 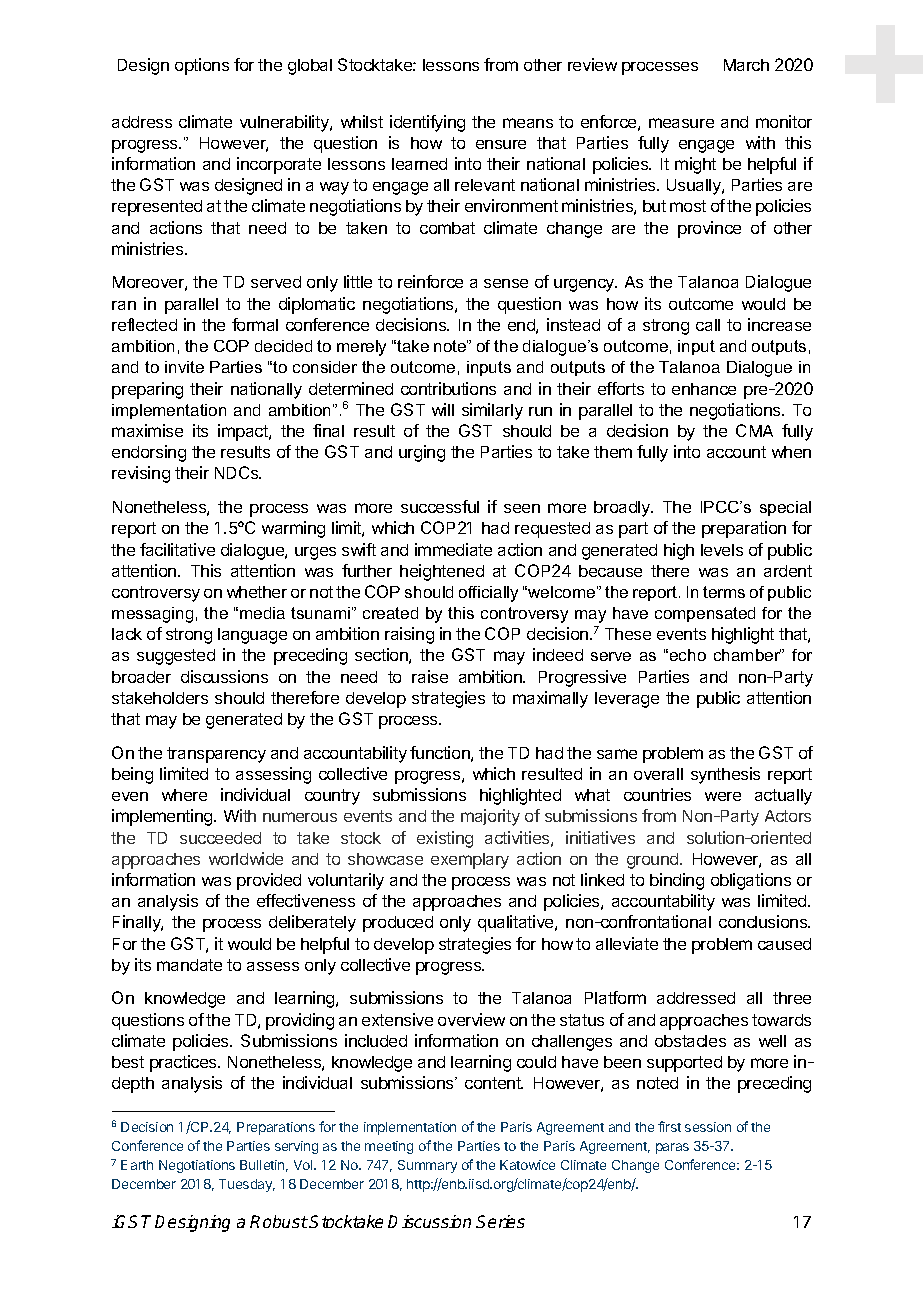 I want to click on Summary, so click(x=427, y=1166).
